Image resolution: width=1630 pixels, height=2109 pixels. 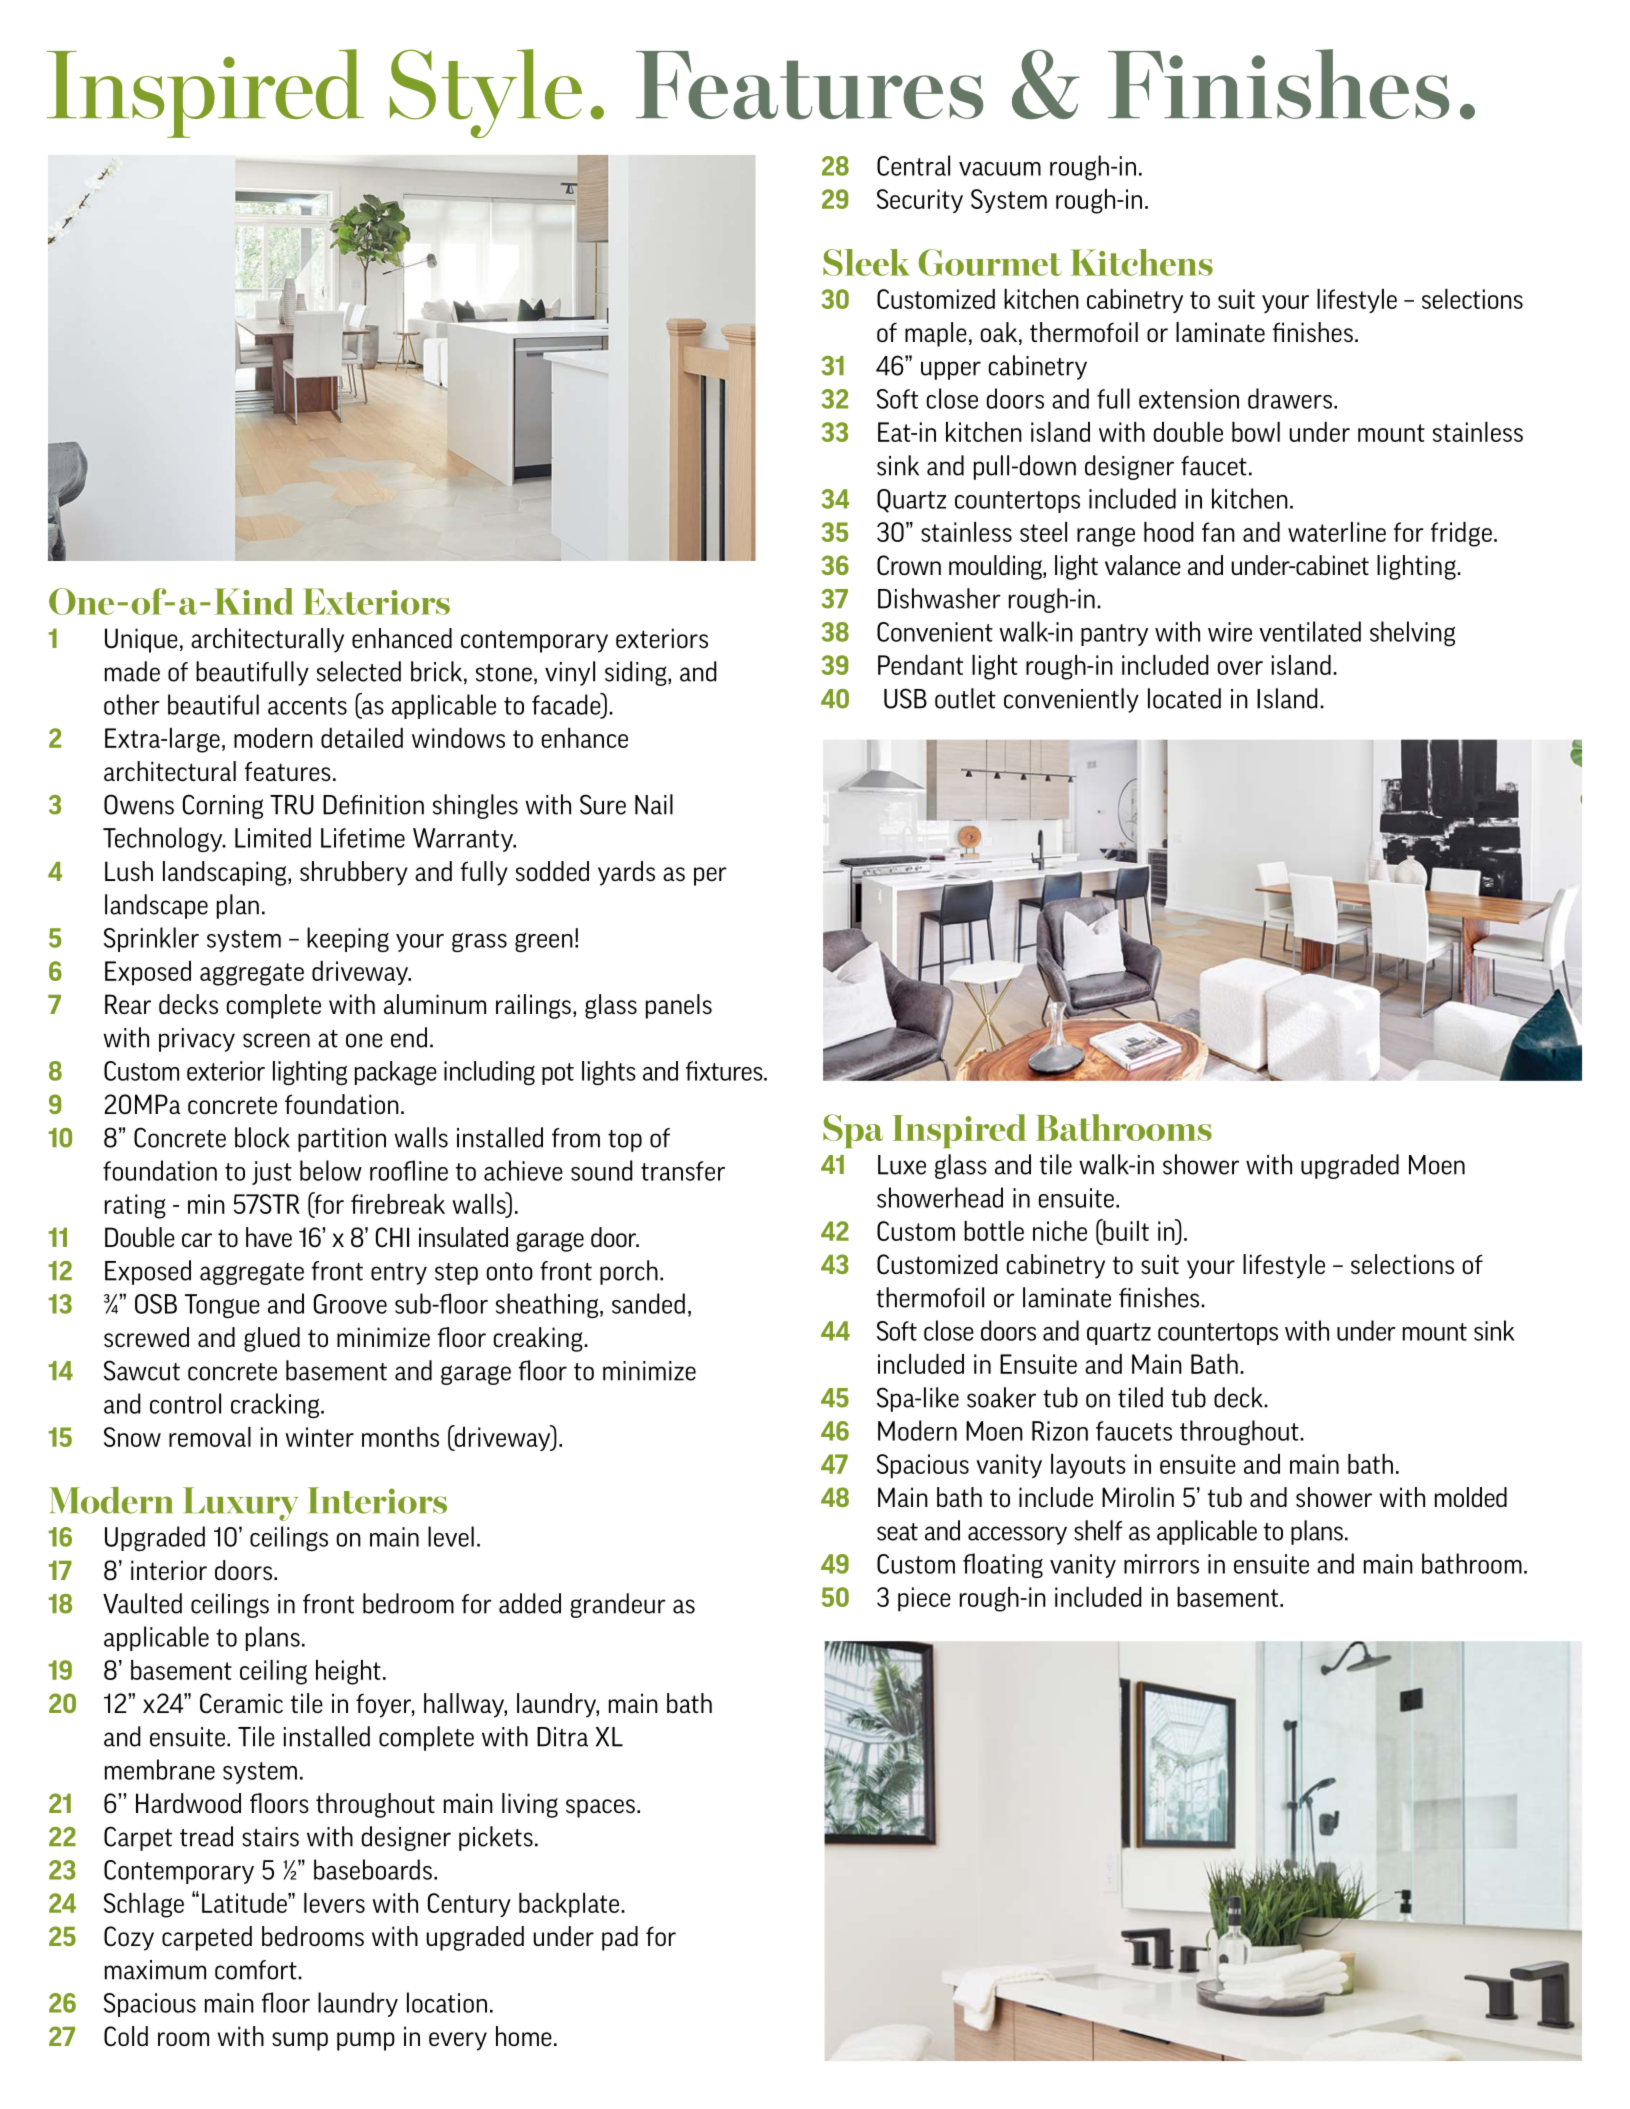 I want to click on drawers, so click(x=1290, y=398).
